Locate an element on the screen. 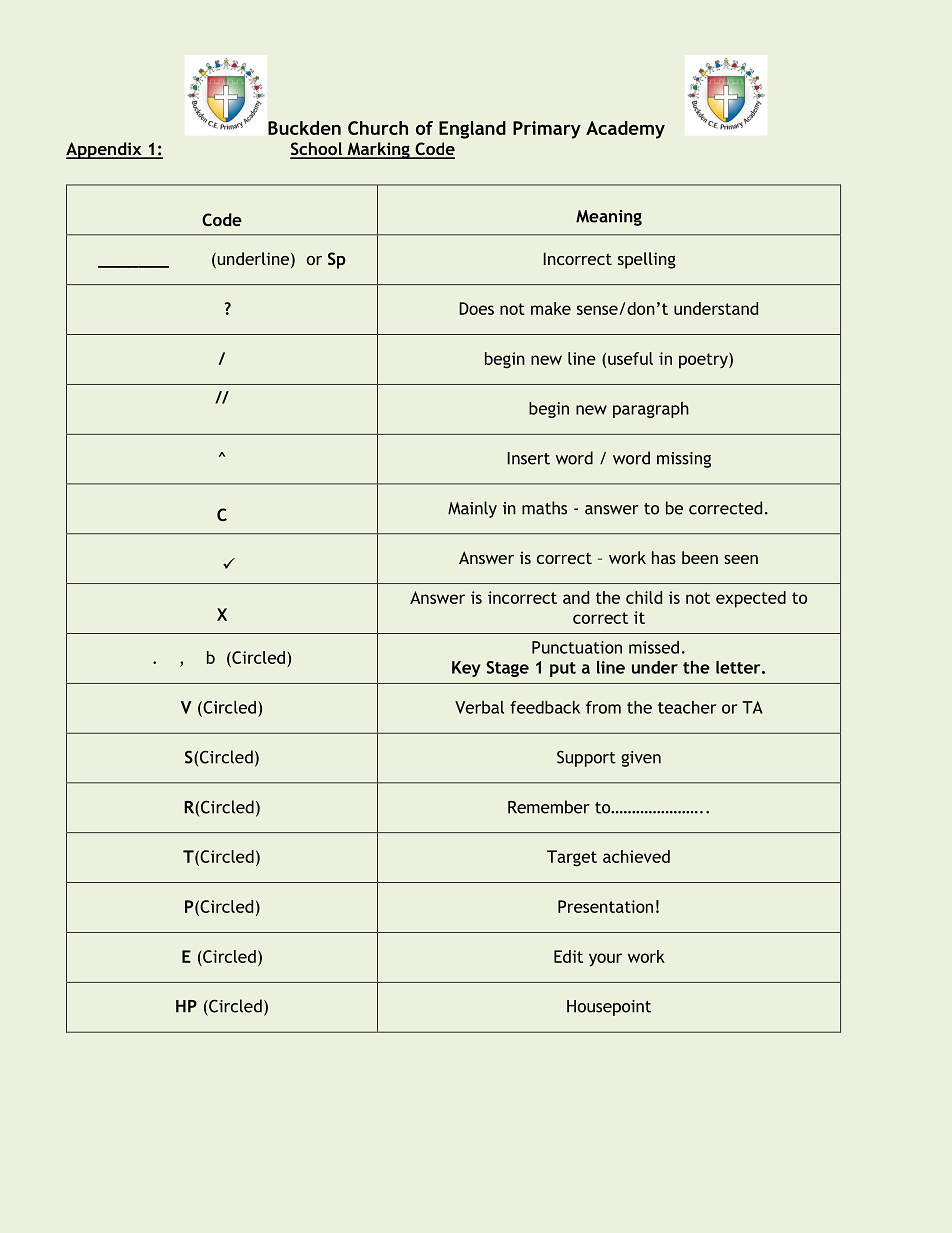 The height and width of the screenshot is (1233, 952). Mainly is located at coordinates (472, 509).
